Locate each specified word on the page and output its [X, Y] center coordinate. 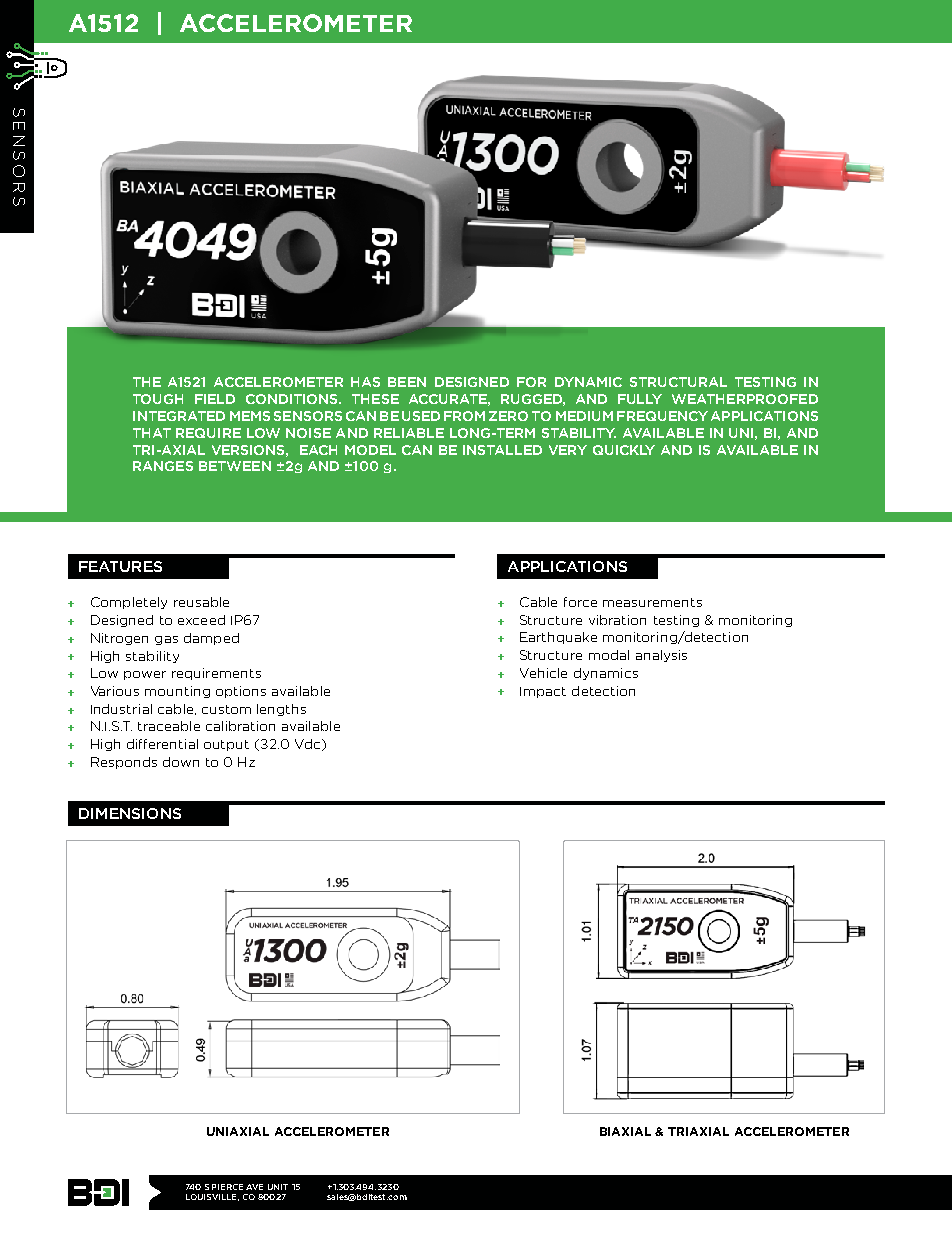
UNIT [278, 1187]
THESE [375, 399]
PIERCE [227, 1187]
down [181, 762]
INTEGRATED [179, 416]
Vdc [309, 745]
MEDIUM [584, 416]
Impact [543, 692]
